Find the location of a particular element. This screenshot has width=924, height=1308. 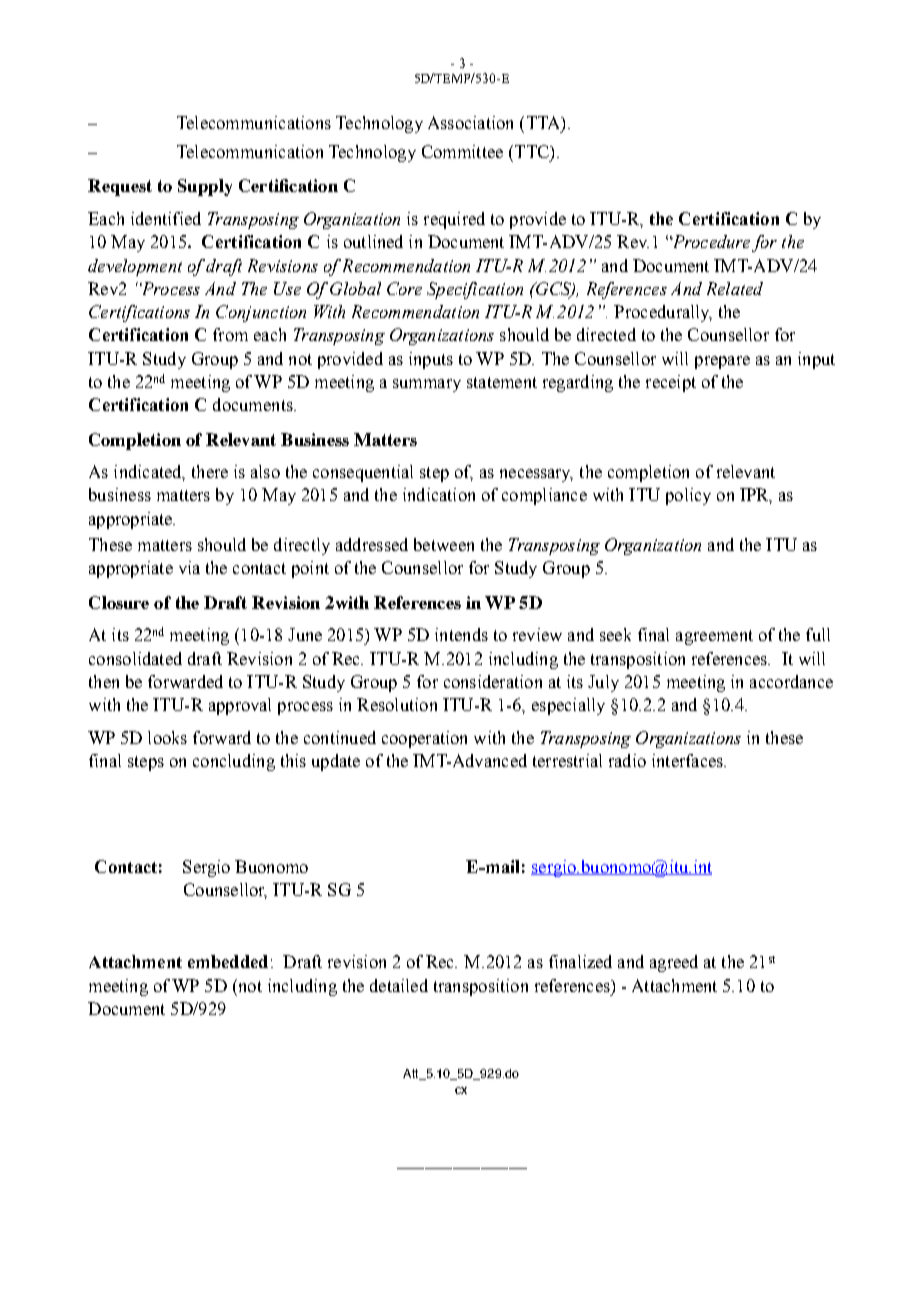

Related is located at coordinates (735, 288).
